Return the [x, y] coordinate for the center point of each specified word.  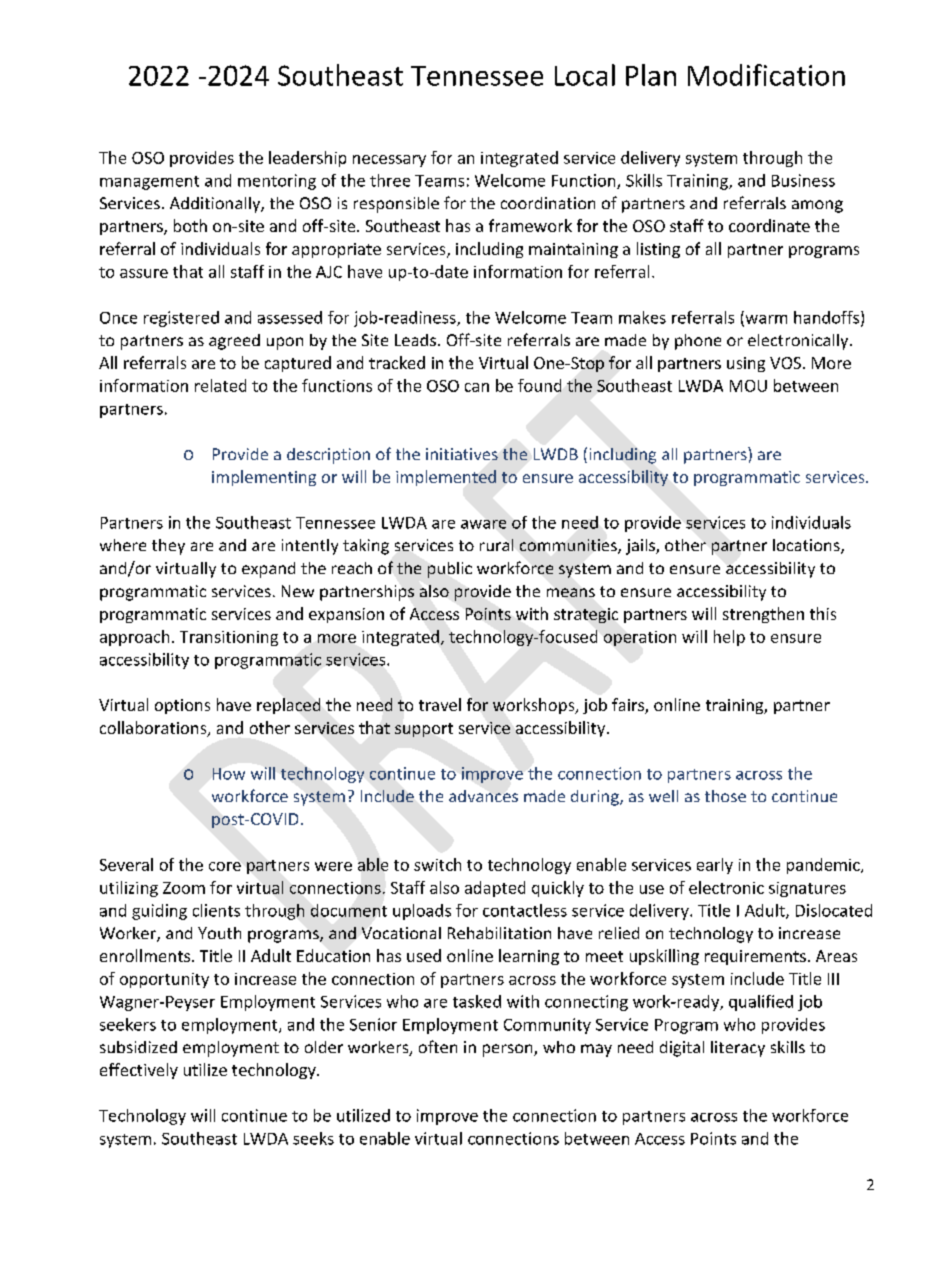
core [225, 866]
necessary [389, 161]
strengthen [763, 615]
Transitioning [229, 638]
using [746, 364]
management [149, 183]
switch [437, 864]
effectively [139, 1071]
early [715, 866]
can [477, 387]
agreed [234, 342]
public [450, 570]
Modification [766, 75]
